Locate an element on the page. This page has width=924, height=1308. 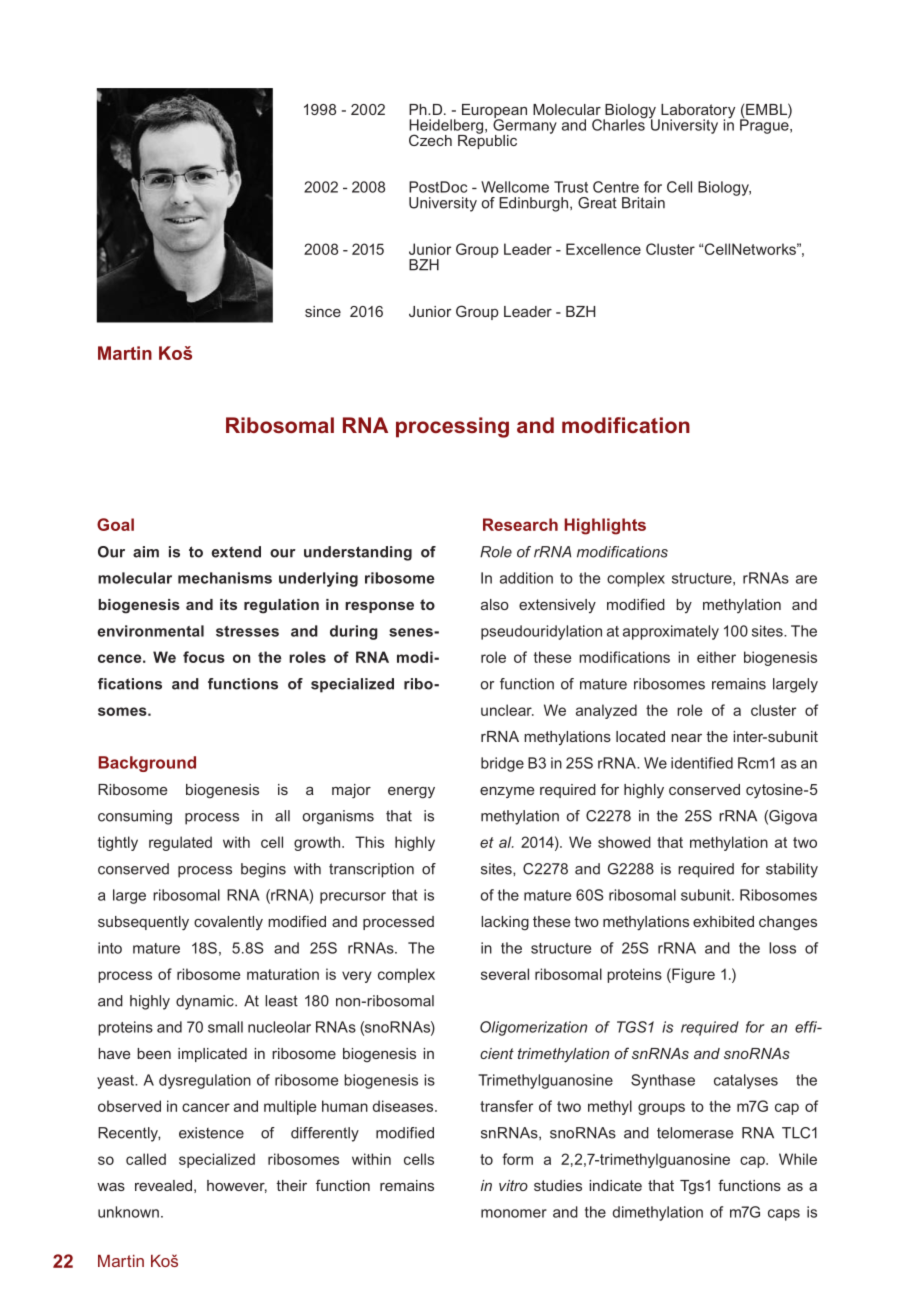
unclear is located at coordinates (507, 710).
